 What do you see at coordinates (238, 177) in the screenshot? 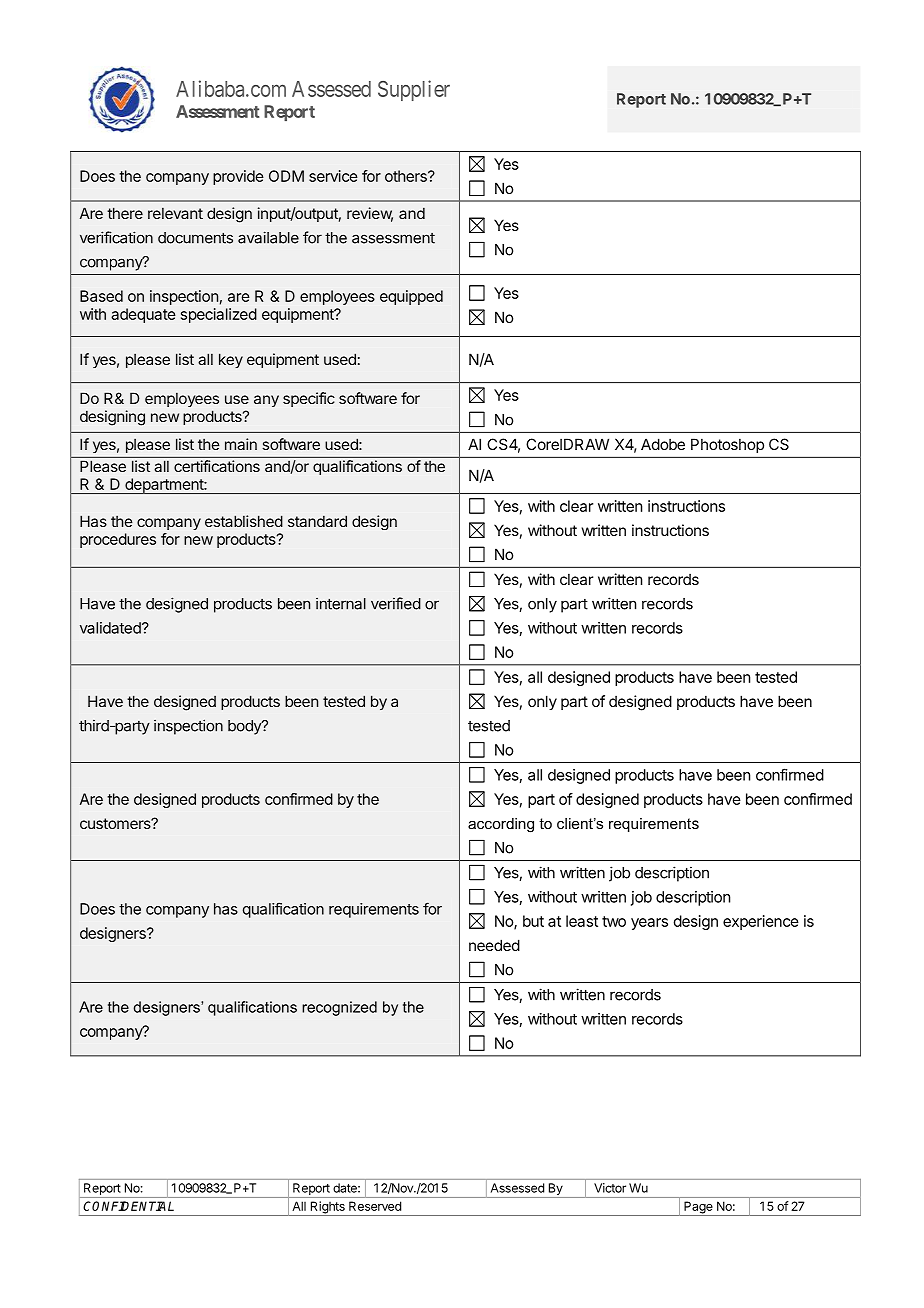
I see `provide` at bounding box center [238, 177].
